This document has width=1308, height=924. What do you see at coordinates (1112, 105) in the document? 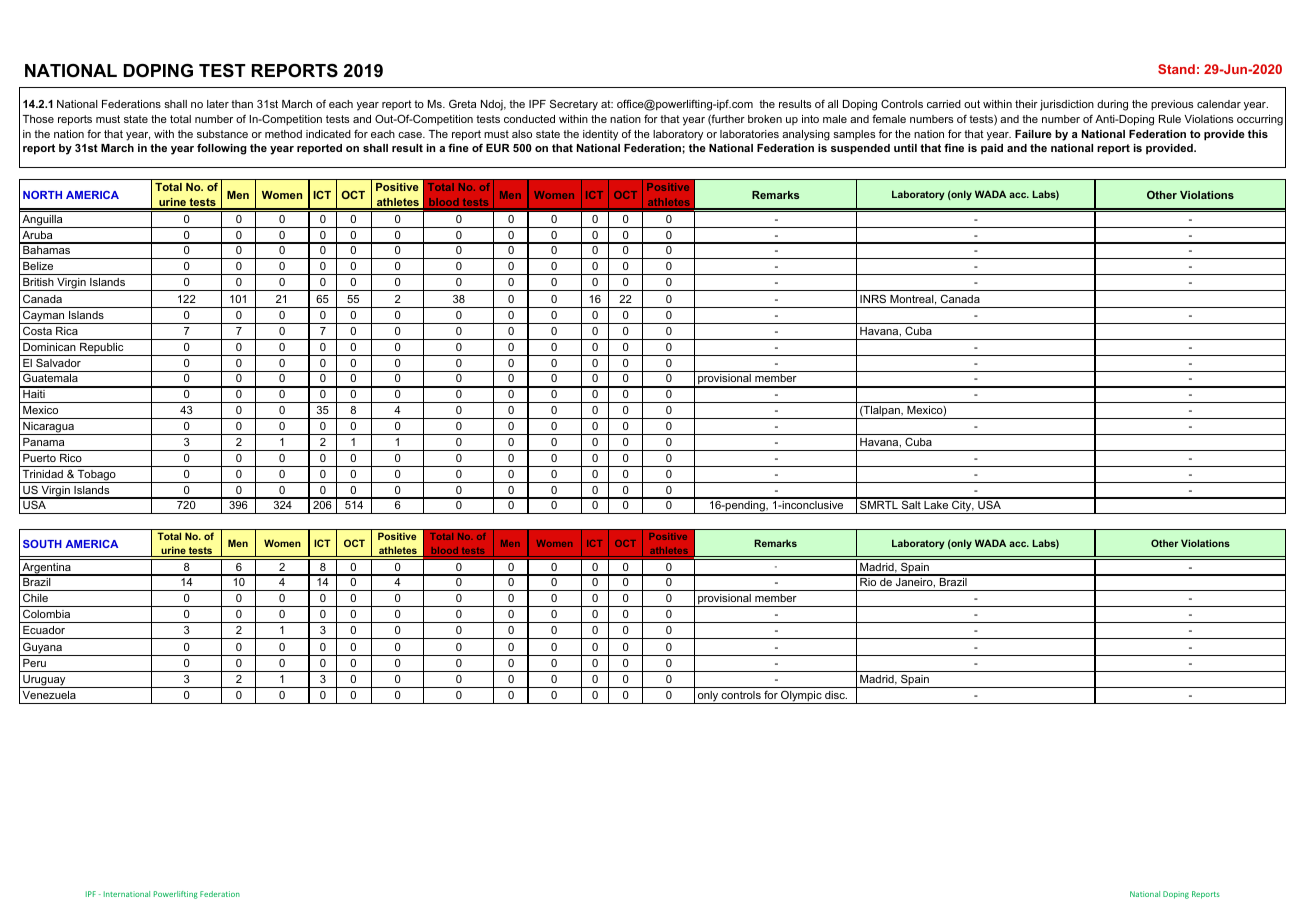
I see `during` at bounding box center [1112, 105].
